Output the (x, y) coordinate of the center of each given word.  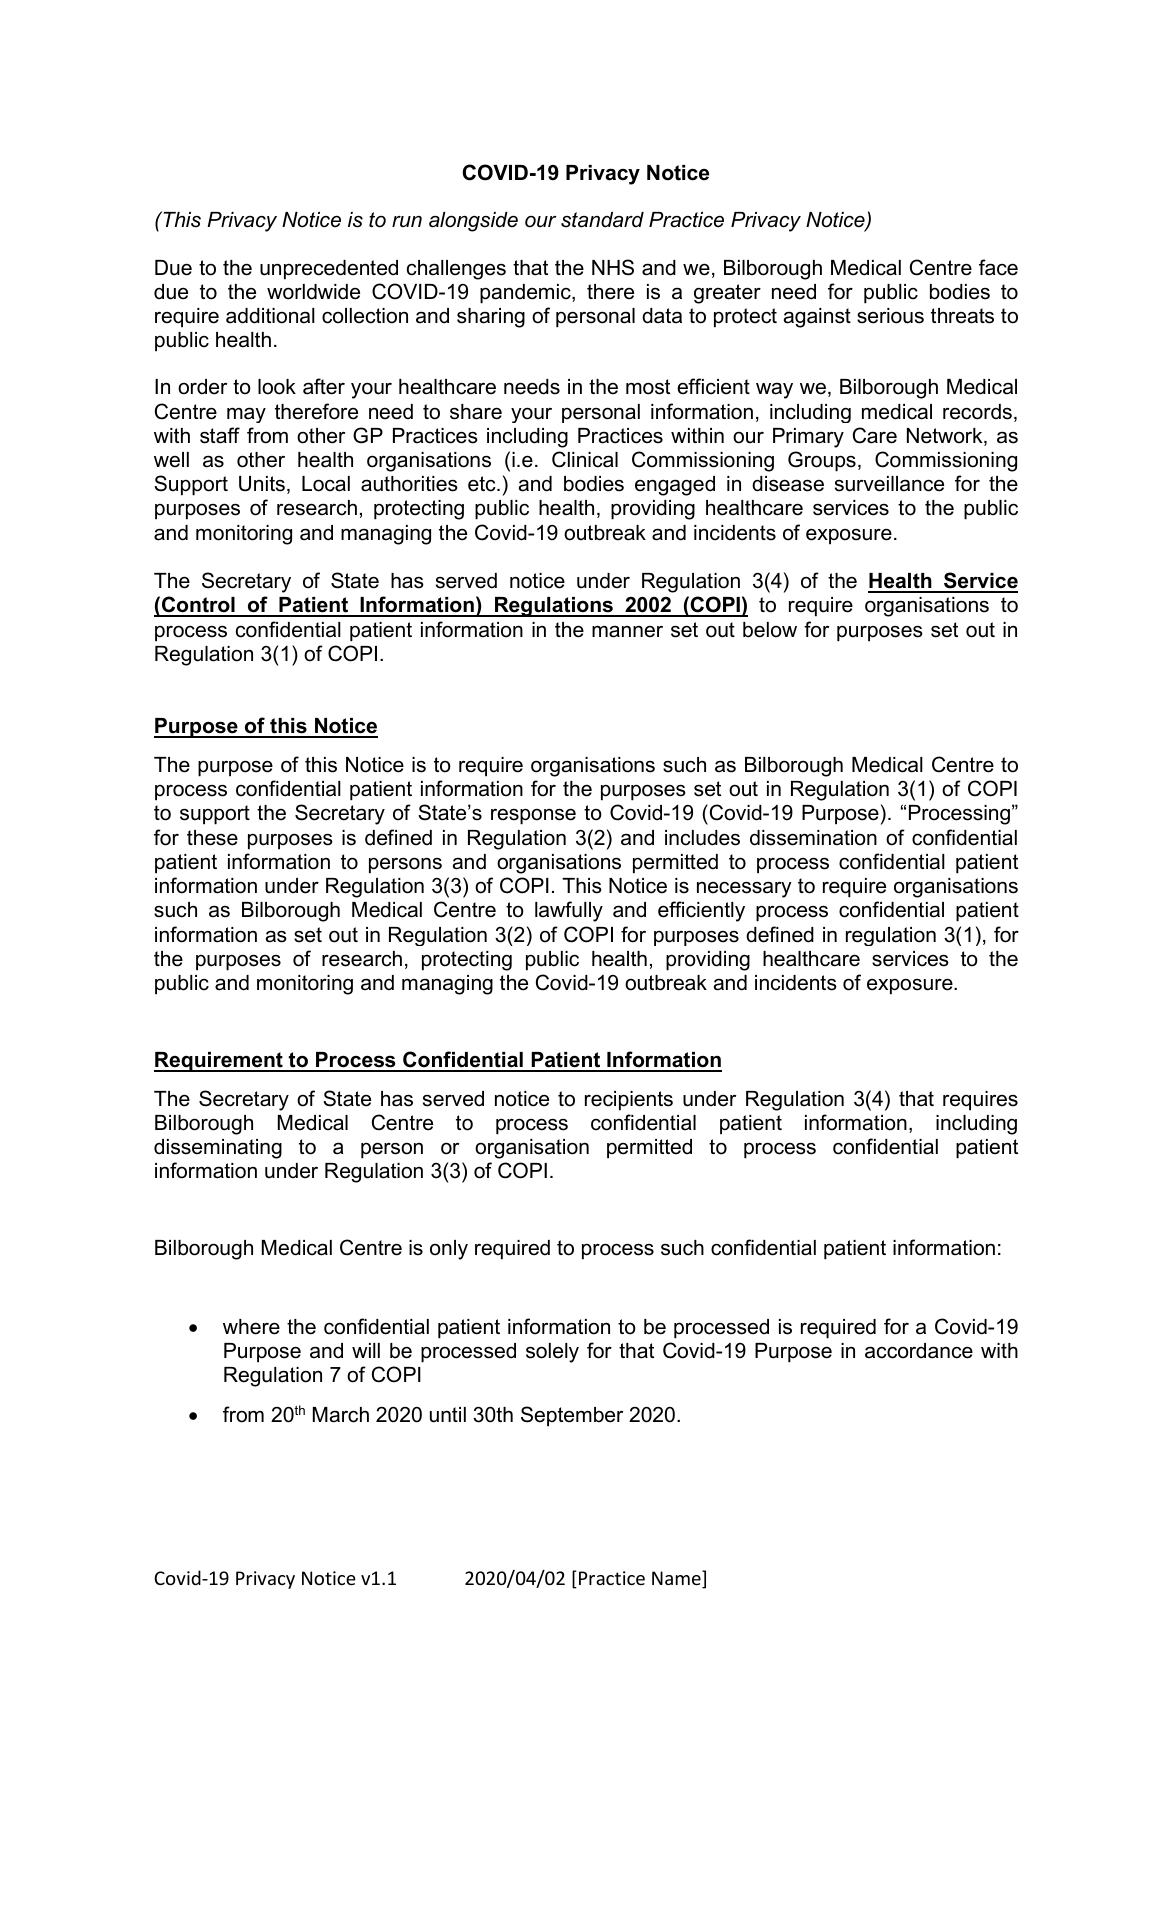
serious (890, 316)
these (212, 838)
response (533, 816)
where (251, 1327)
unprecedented (329, 270)
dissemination (813, 838)
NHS (613, 267)
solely (552, 1353)
